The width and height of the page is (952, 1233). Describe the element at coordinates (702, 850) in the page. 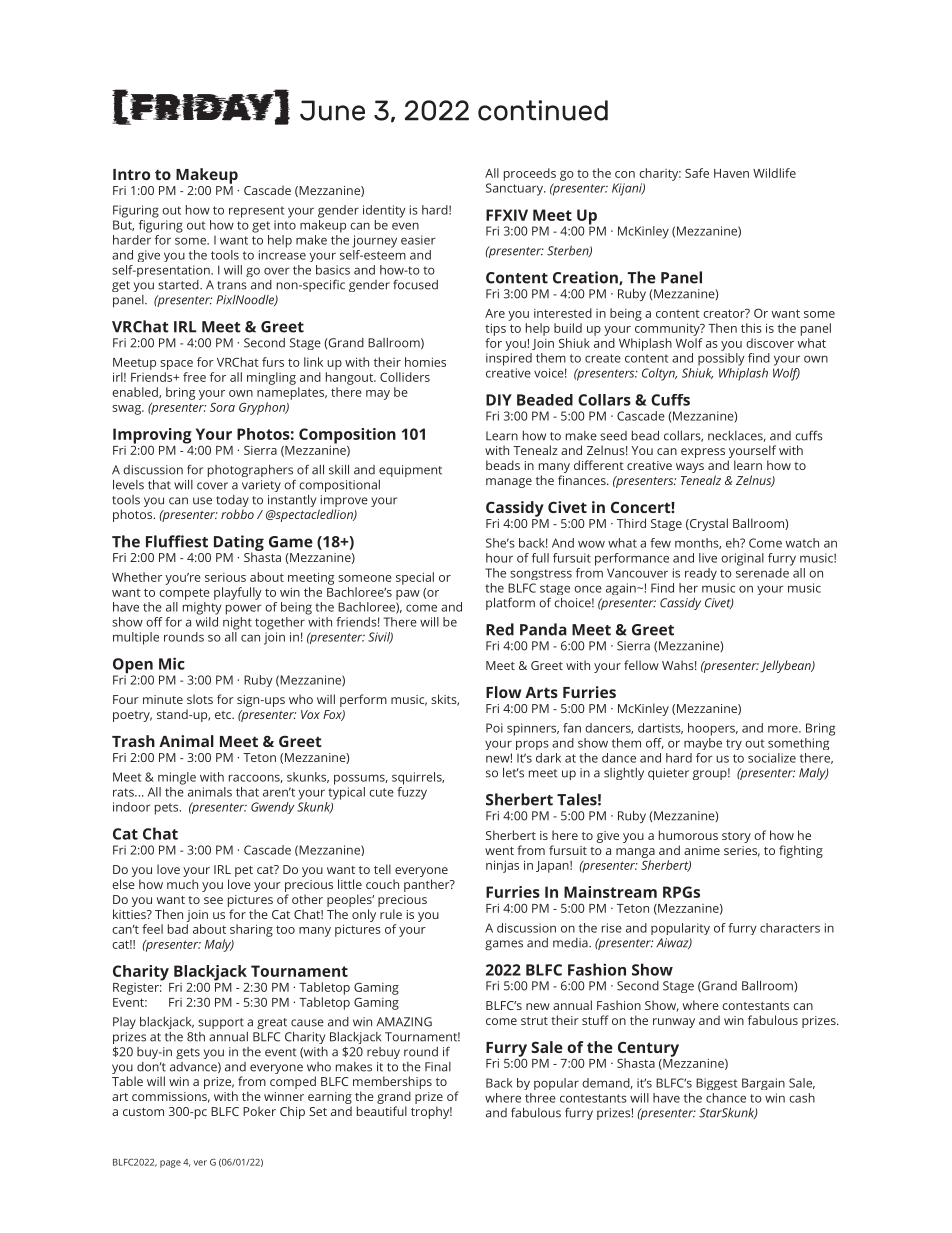

I see `anime` at that location.
